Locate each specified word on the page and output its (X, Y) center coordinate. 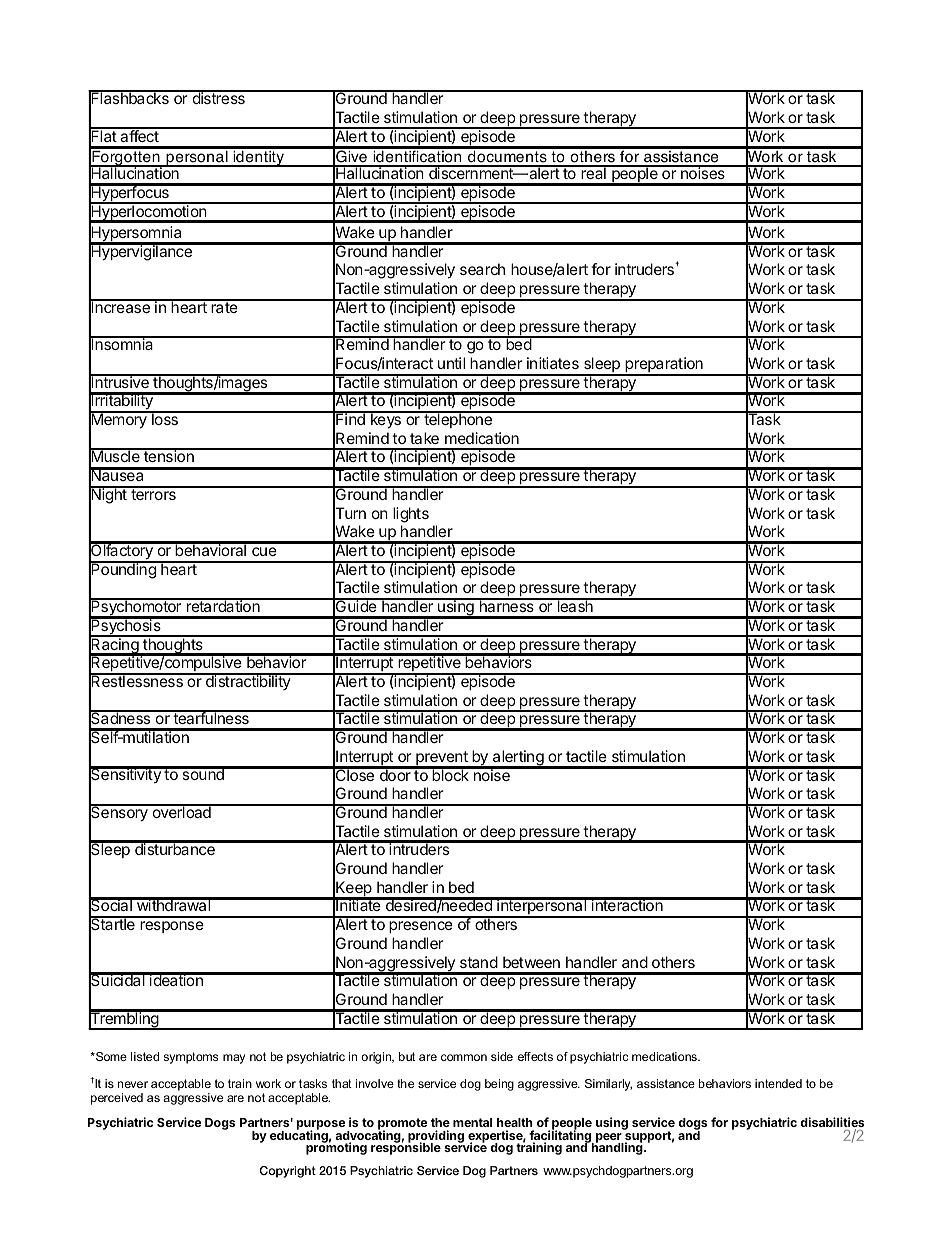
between (531, 962)
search (482, 269)
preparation (664, 366)
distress (218, 97)
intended (778, 1083)
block (450, 774)
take (424, 438)
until (451, 363)
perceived (117, 1099)
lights (411, 515)
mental (472, 1122)
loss (165, 418)
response (172, 927)
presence (421, 927)
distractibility (248, 682)
